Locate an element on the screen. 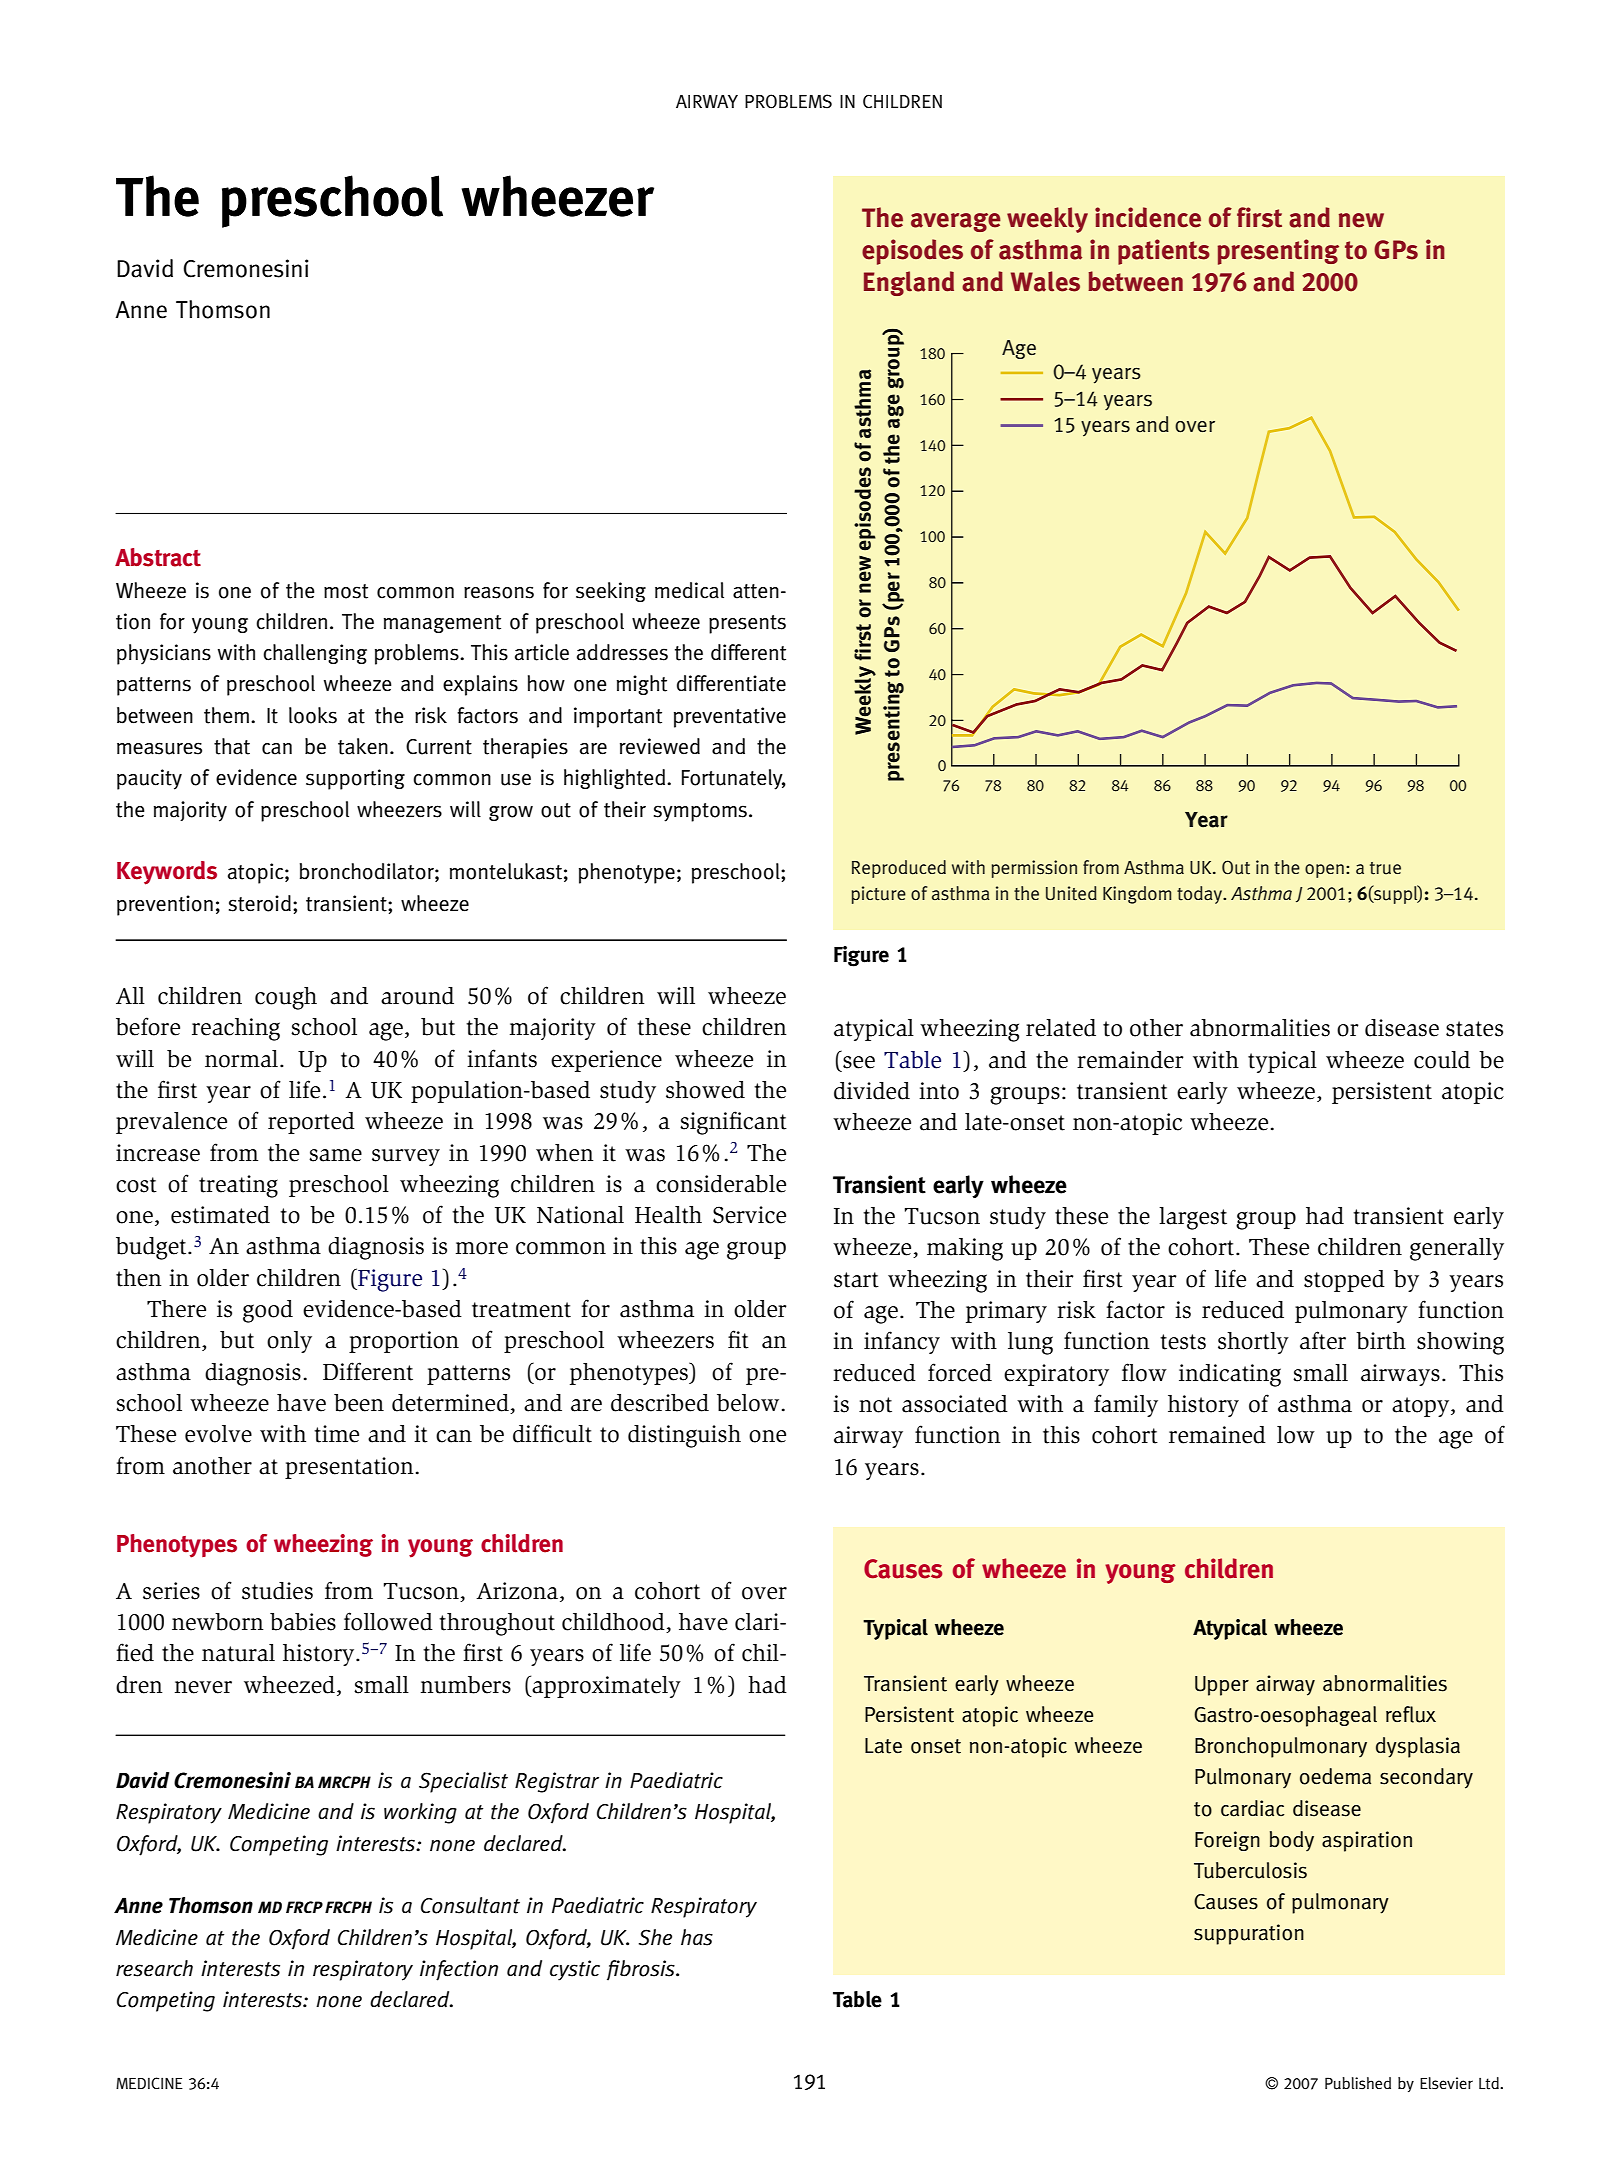 Image resolution: width=1620 pixels, height=2160 pixels. significant is located at coordinates (733, 1123).
